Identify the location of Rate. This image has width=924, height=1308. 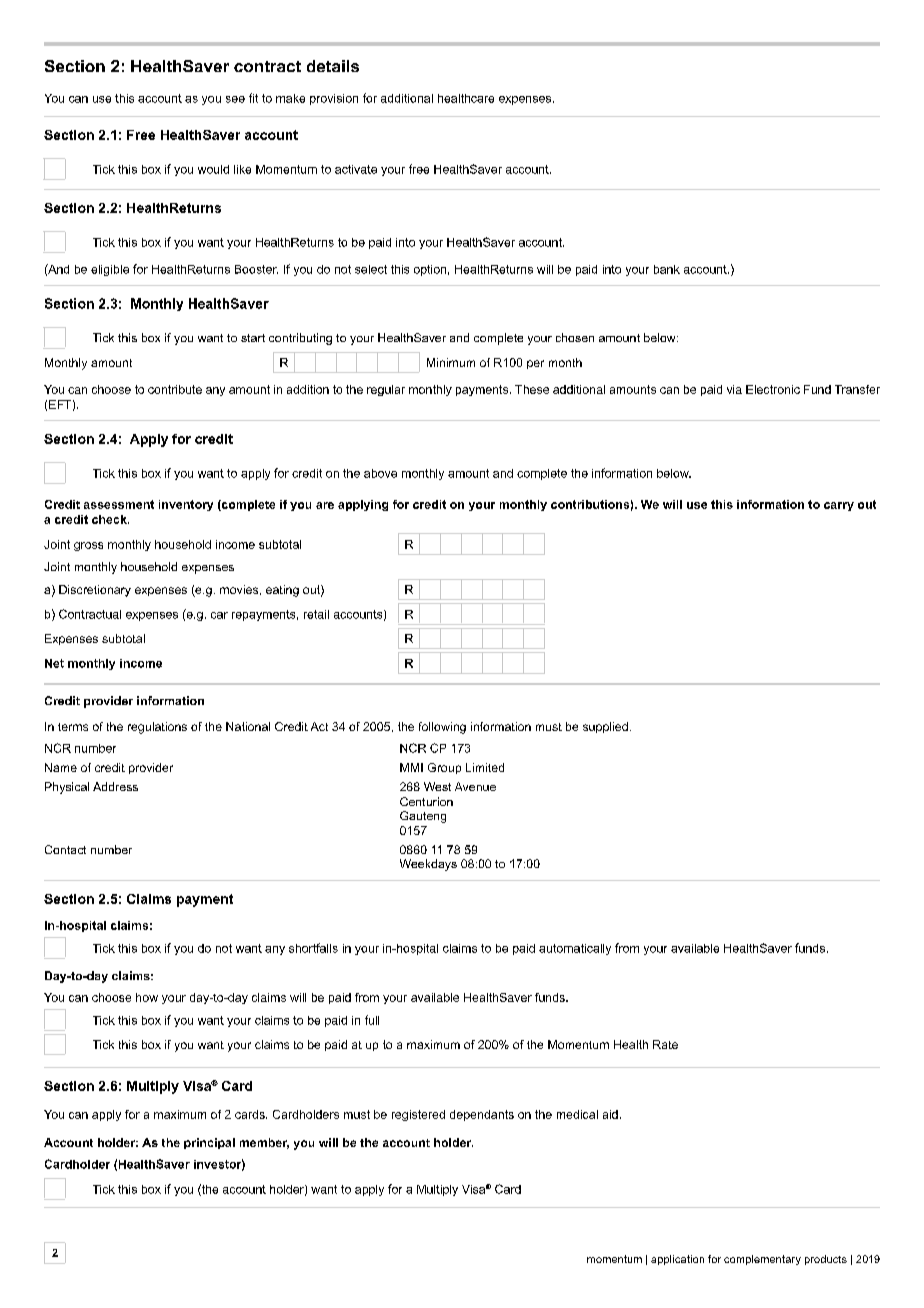
(665, 1044).
